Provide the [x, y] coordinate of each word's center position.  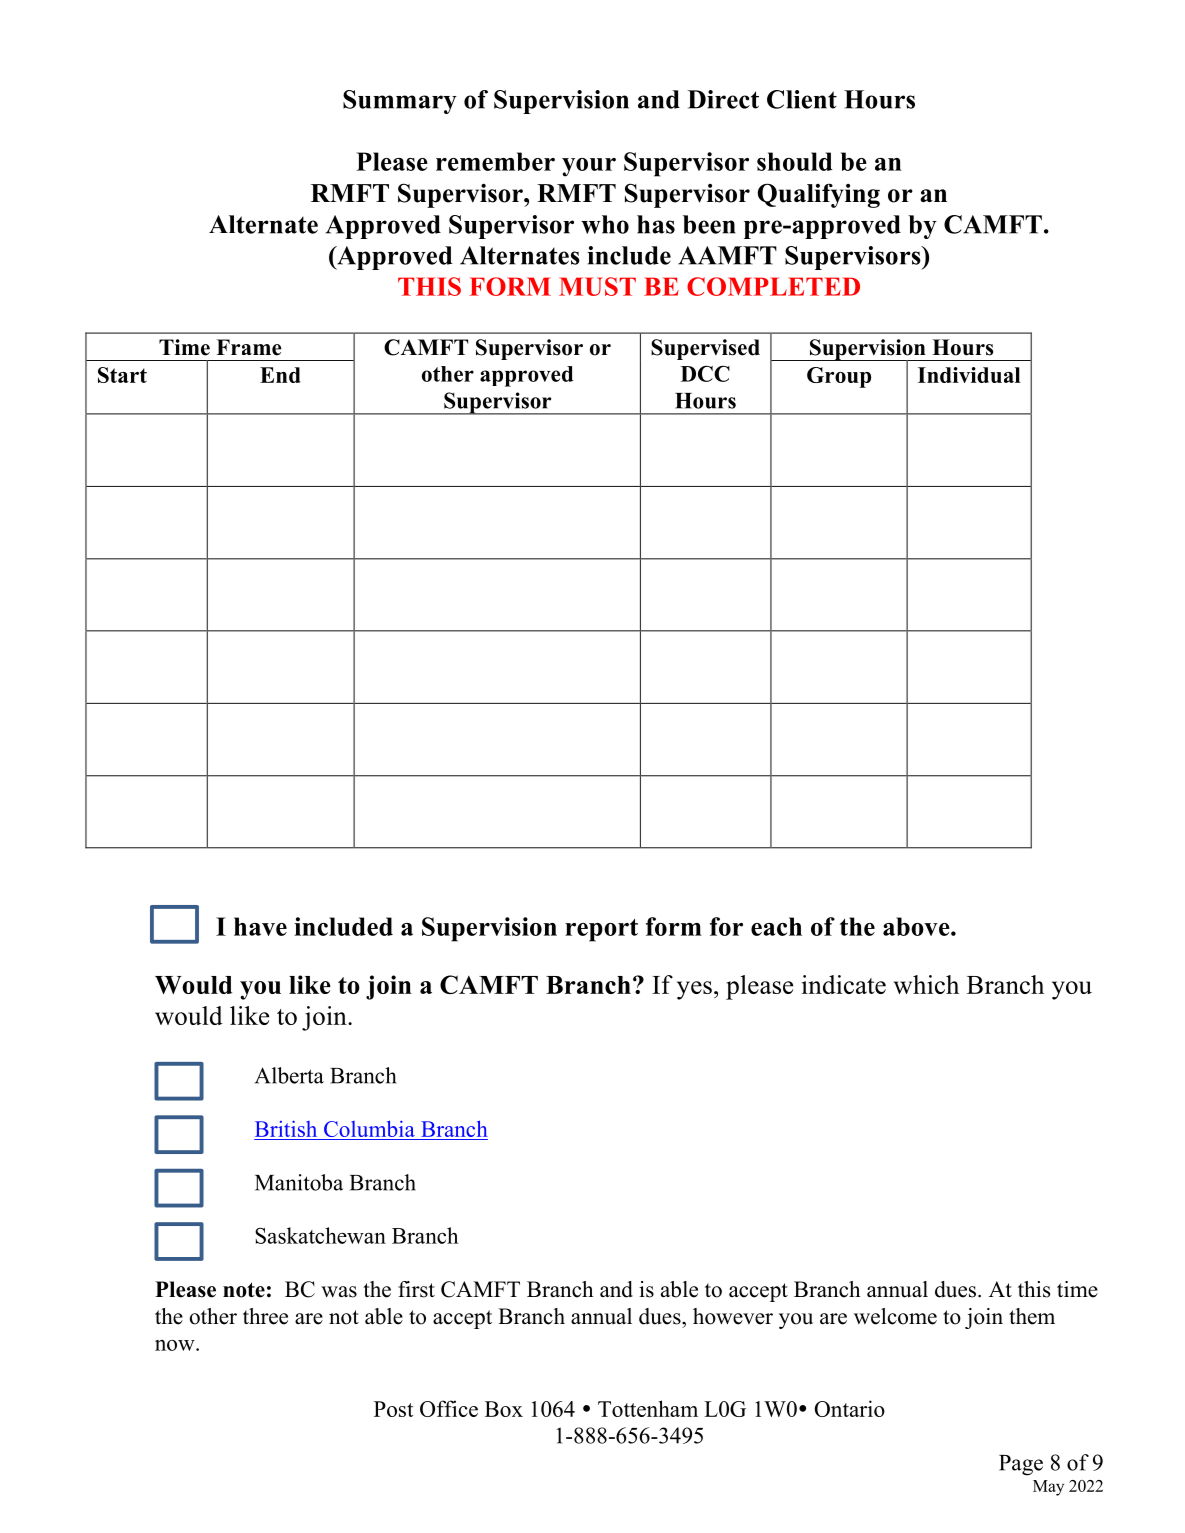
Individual [969, 375]
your [589, 167]
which [926, 984]
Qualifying [819, 195]
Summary [400, 102]
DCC [705, 373]
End [280, 375]
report [601, 930]
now [176, 1345]
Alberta [289, 1075]
